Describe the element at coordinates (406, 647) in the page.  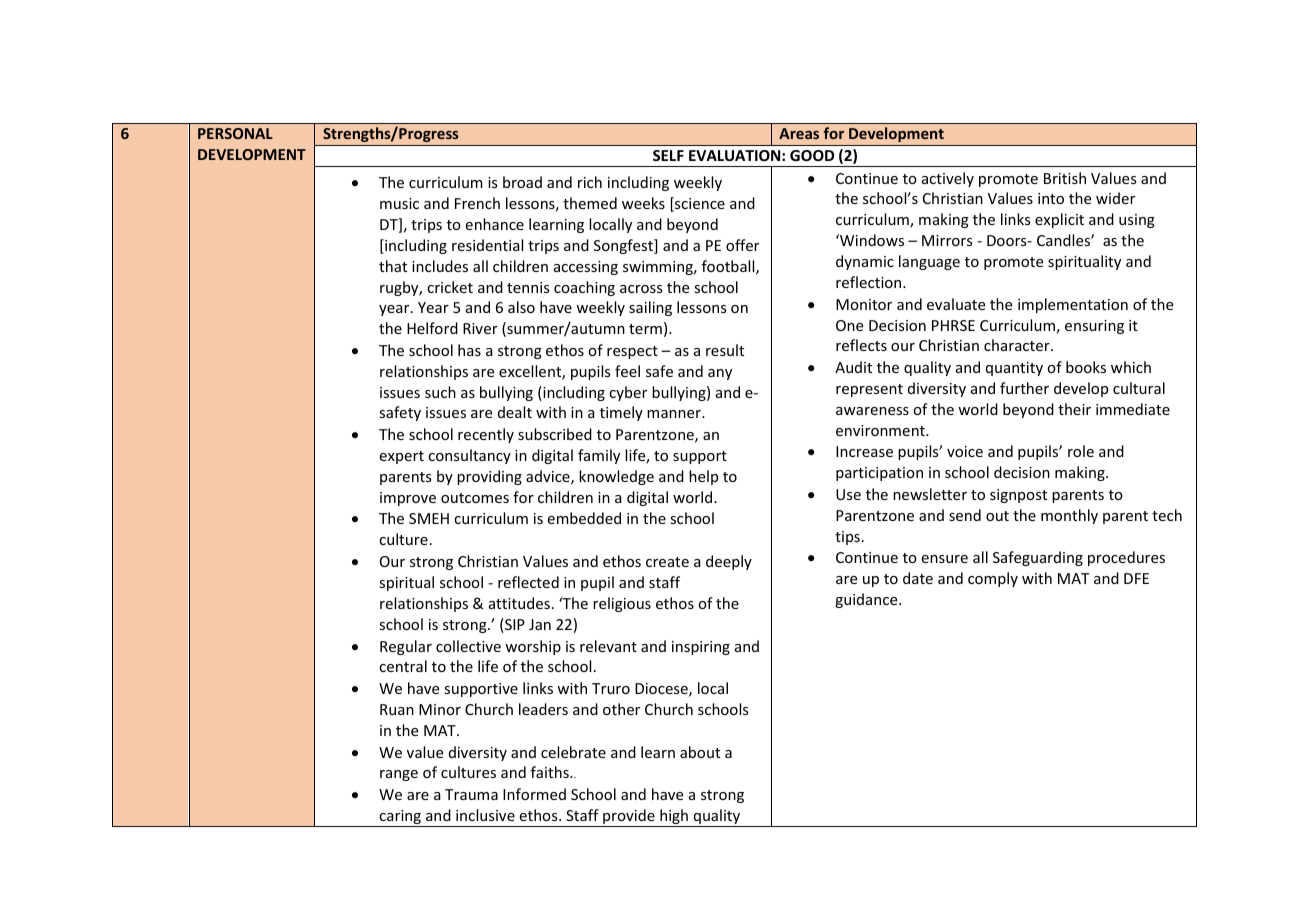
I see `Regular` at that location.
